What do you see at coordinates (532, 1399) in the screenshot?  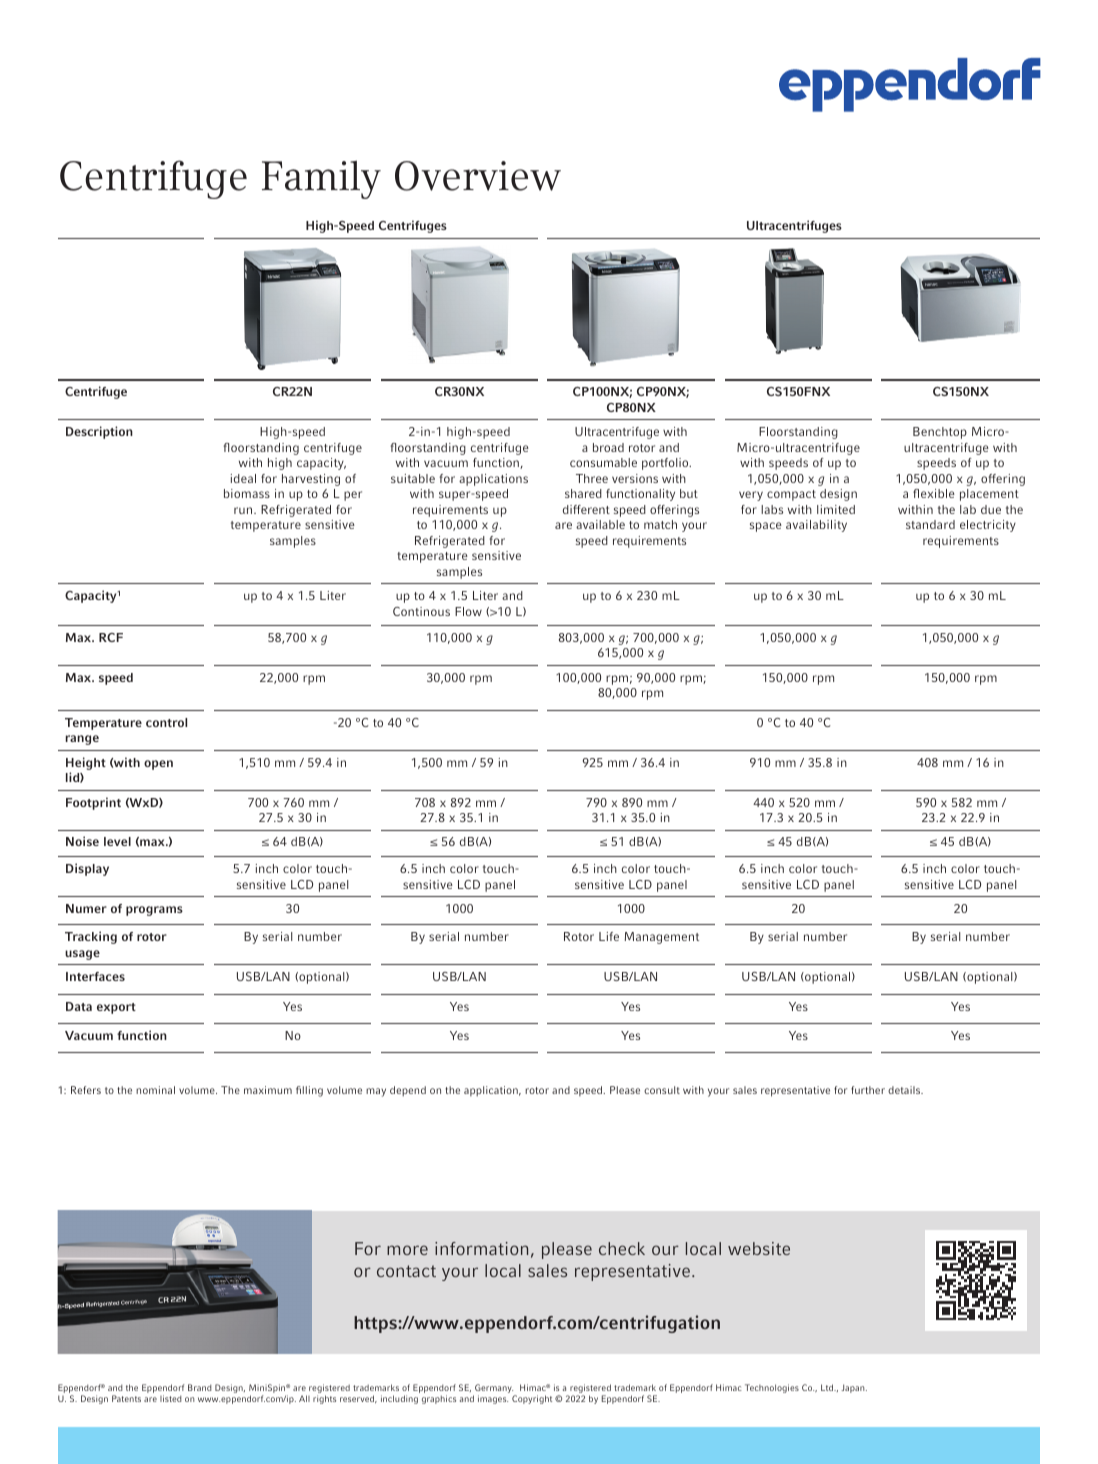 I see `Copyright` at bounding box center [532, 1399].
